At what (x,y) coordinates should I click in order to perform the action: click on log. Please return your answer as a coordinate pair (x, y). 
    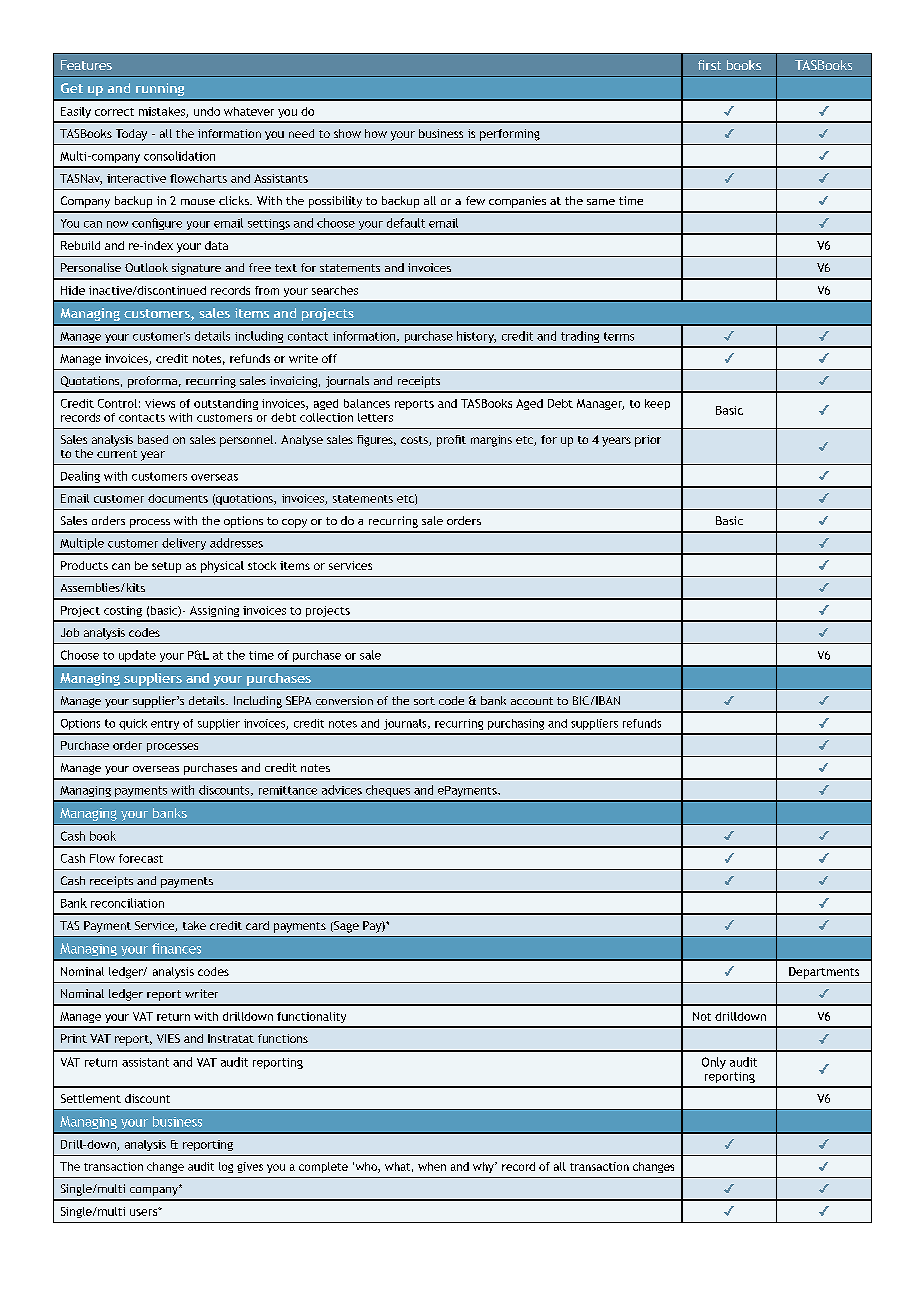
    Looking at the image, I should click on (226, 1167).
